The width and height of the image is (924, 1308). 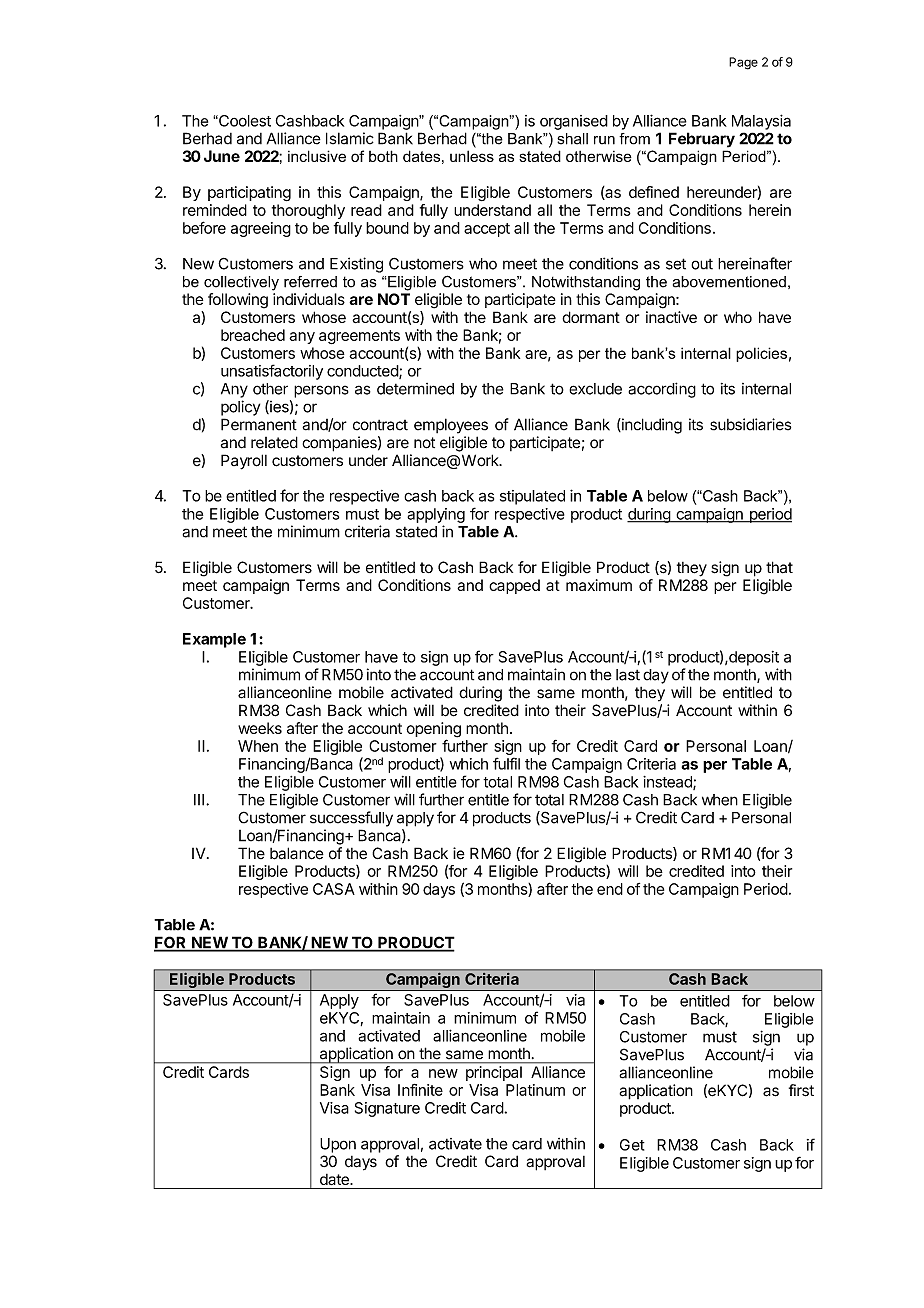 I want to click on inclusive, so click(x=317, y=156).
